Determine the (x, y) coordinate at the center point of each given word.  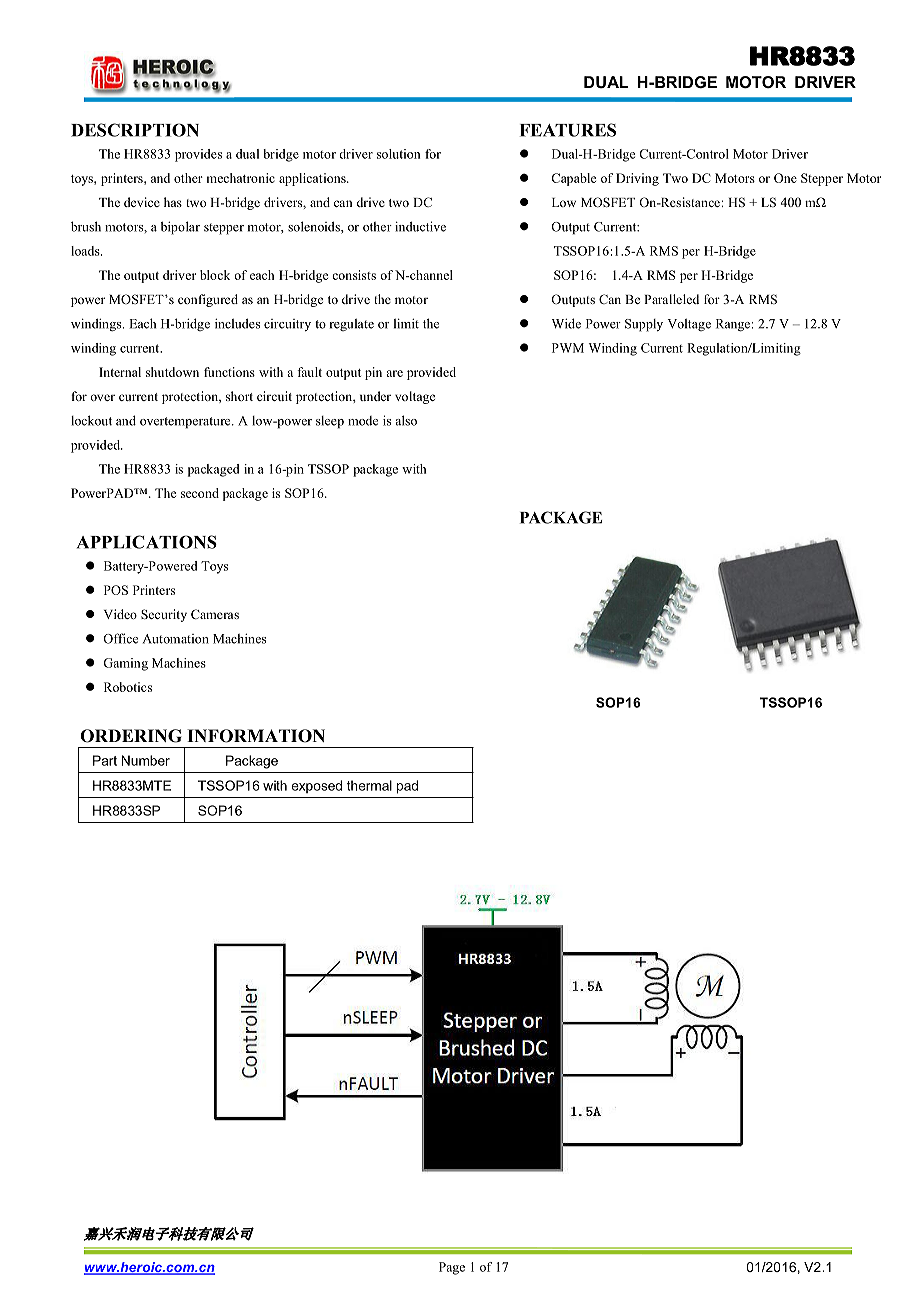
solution (398, 154)
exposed (317, 786)
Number (145, 760)
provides (198, 155)
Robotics (128, 687)
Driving (637, 179)
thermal (369, 785)
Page (452, 1268)
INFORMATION (256, 736)
